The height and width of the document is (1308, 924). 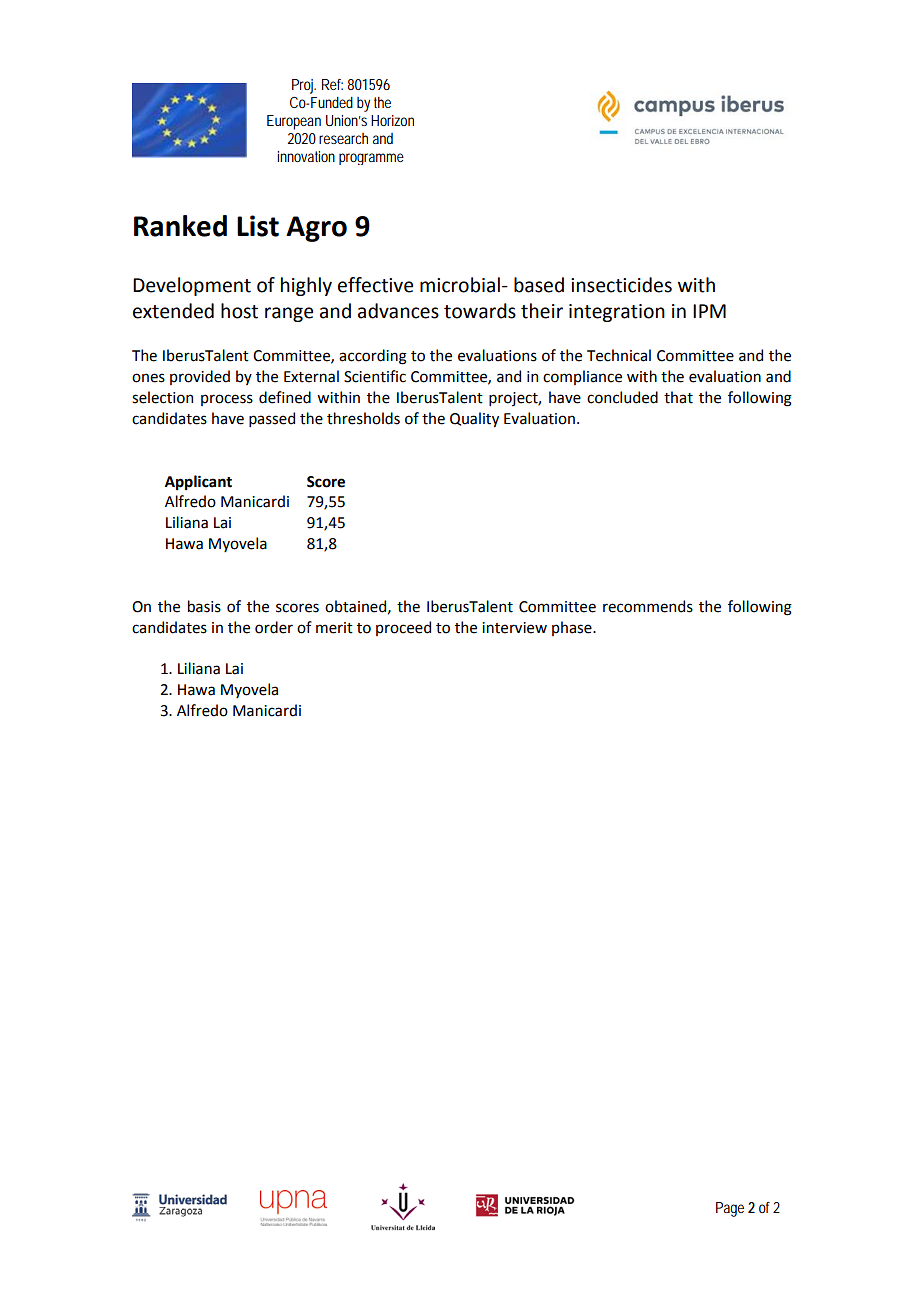 What do you see at coordinates (200, 377) in the document?
I see `provided` at bounding box center [200, 377].
